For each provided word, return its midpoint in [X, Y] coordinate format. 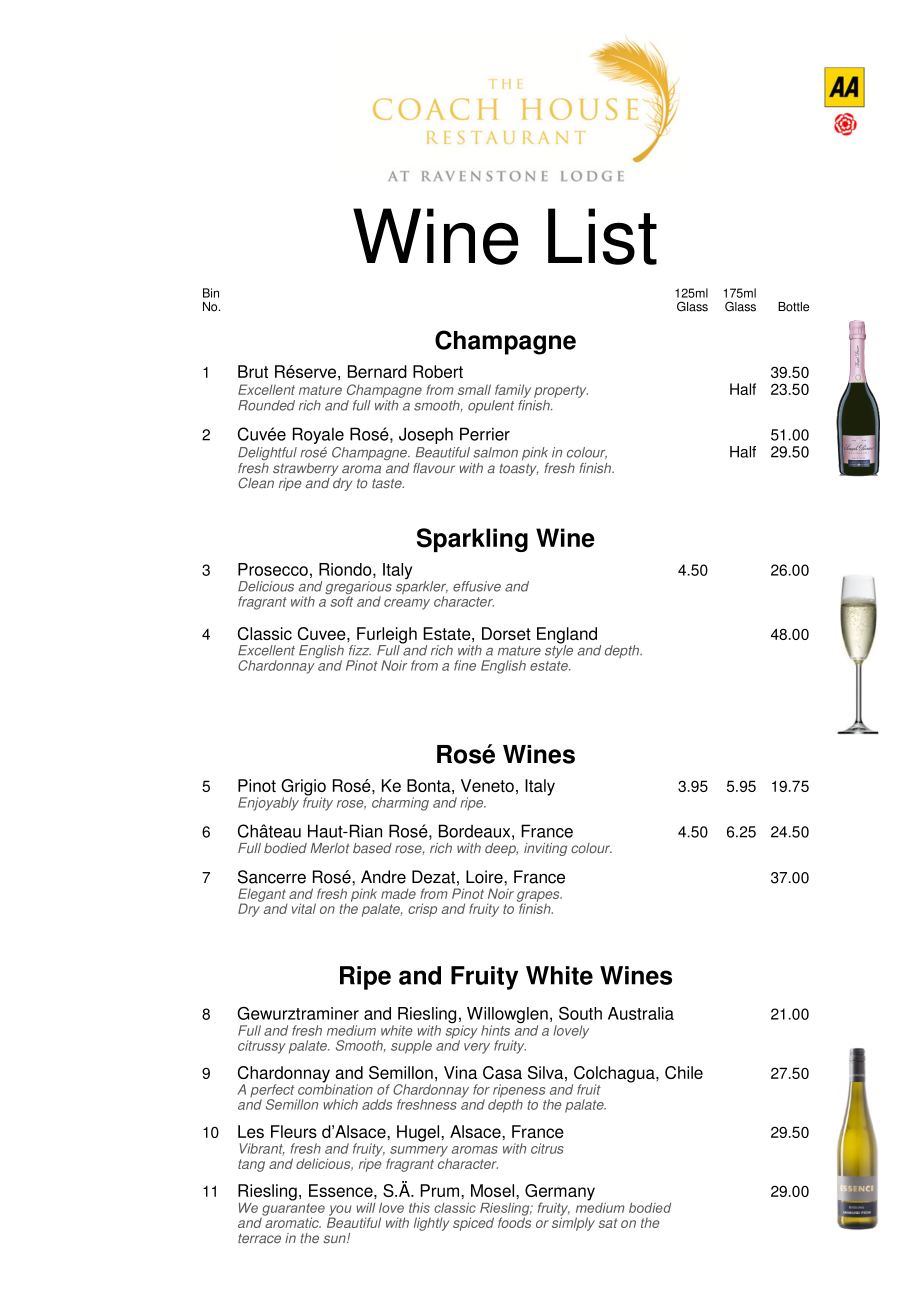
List [602, 236]
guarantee [293, 1209]
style [559, 650]
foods [514, 1221]
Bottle [793, 307]
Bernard [377, 371]
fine [465, 665]
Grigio [303, 788]
